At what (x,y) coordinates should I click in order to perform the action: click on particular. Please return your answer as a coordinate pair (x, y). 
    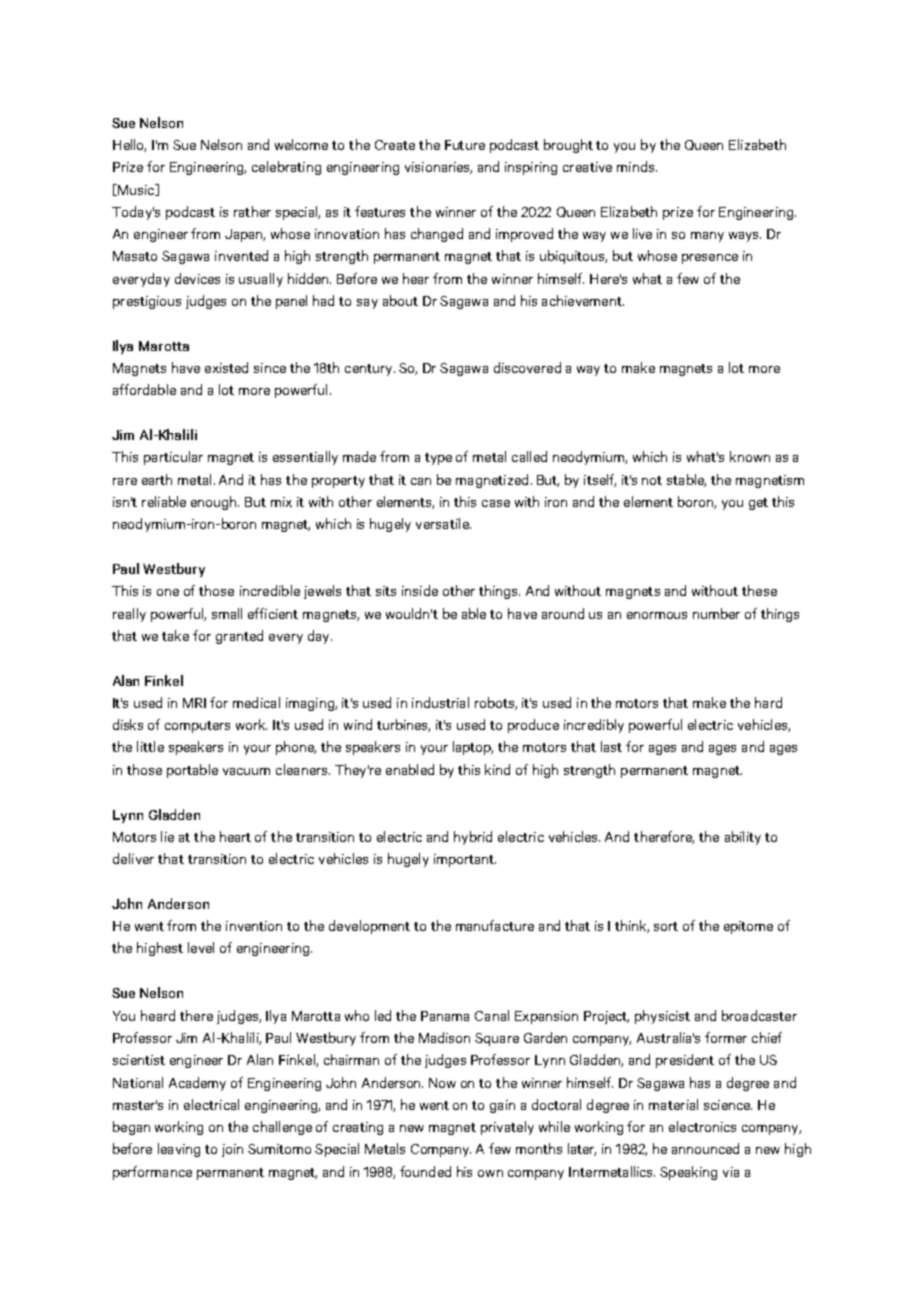
    Looking at the image, I should click on (173, 458).
